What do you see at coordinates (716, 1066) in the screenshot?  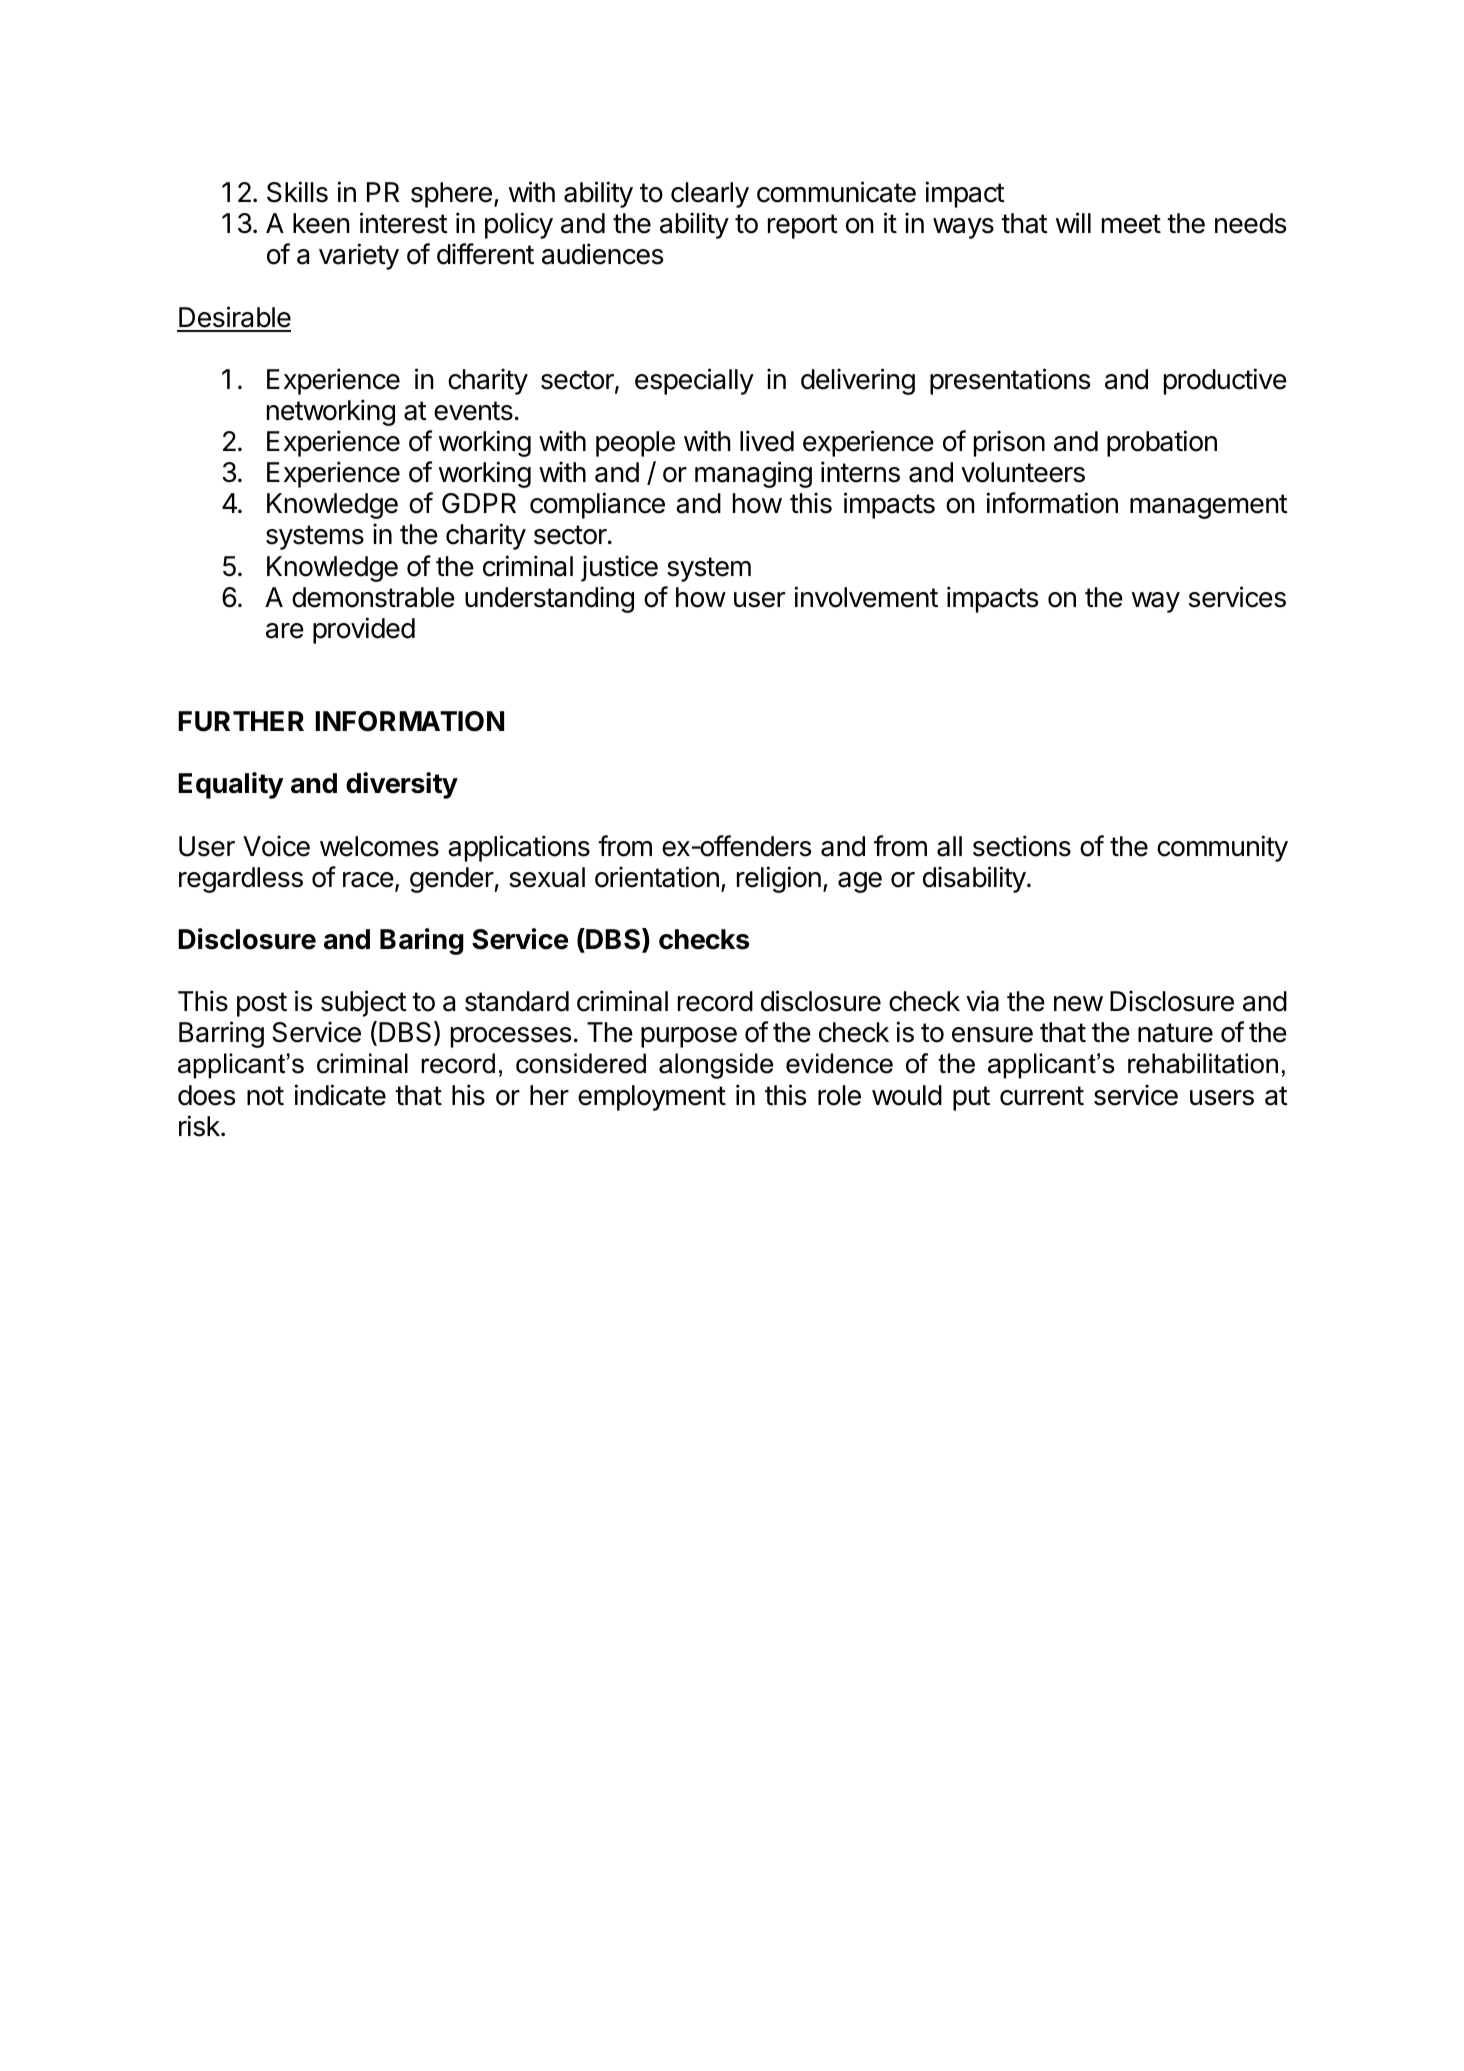 I see `alongside` at bounding box center [716, 1066].
